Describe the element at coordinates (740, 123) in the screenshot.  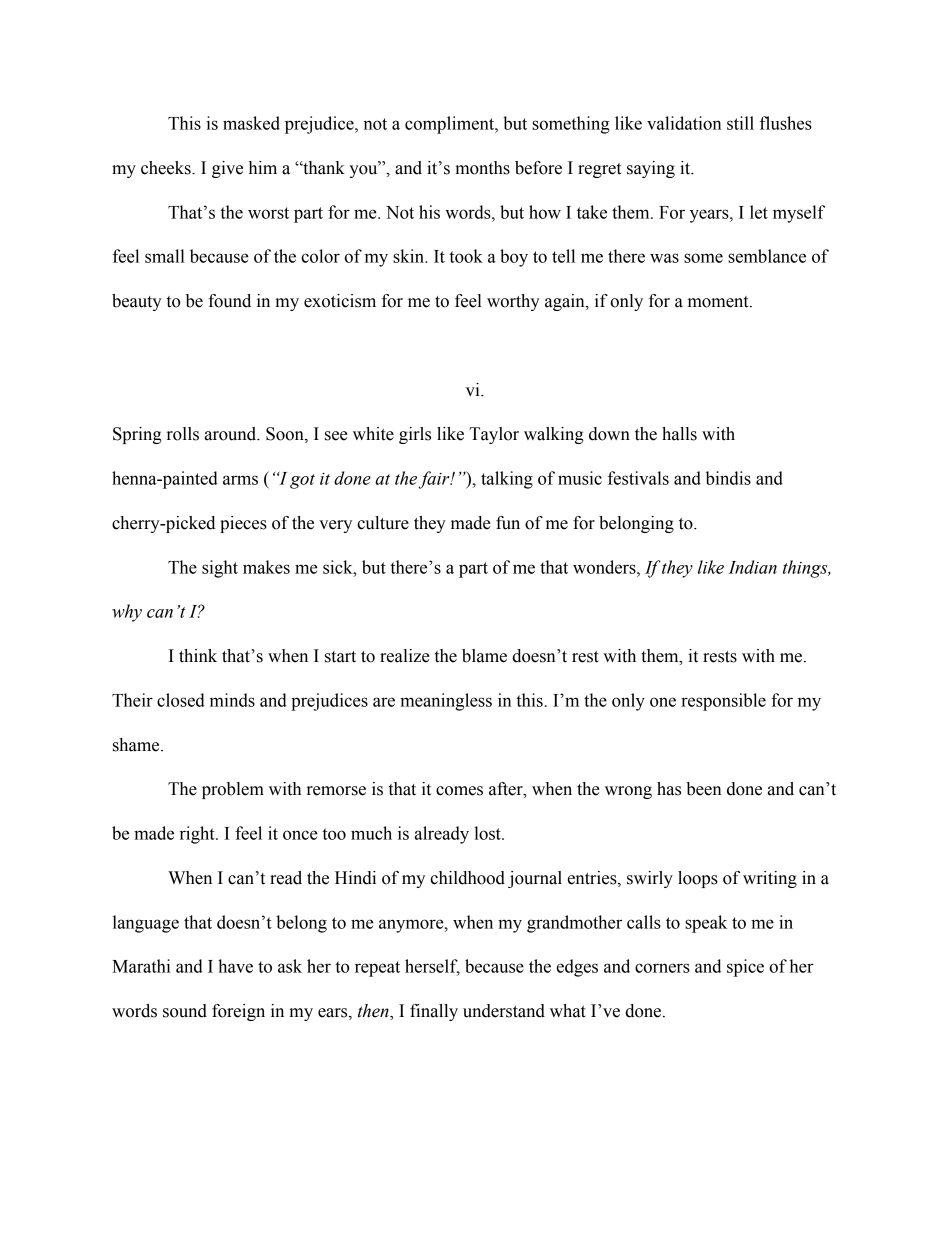
I see `still` at that location.
